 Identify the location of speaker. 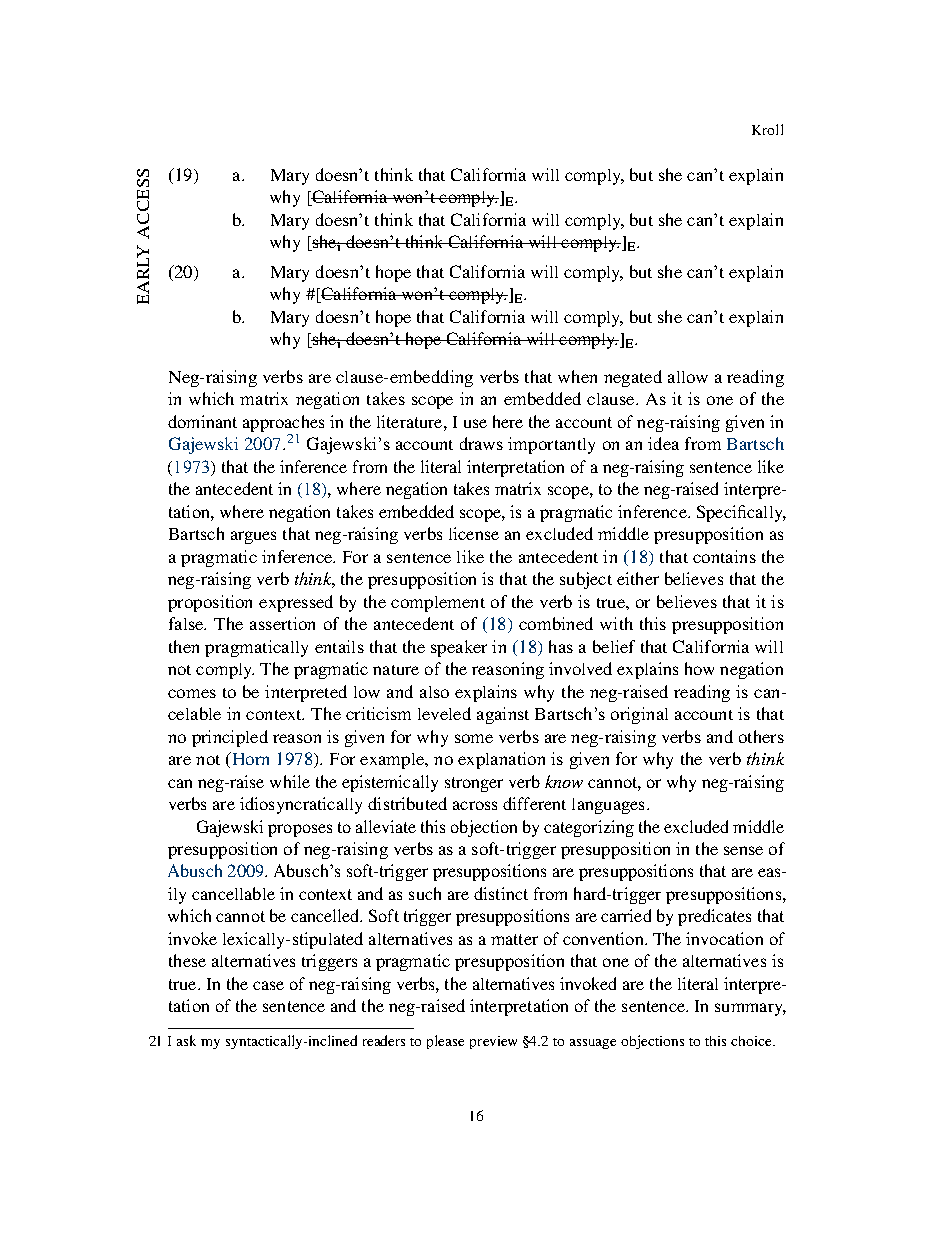
(459, 648).
